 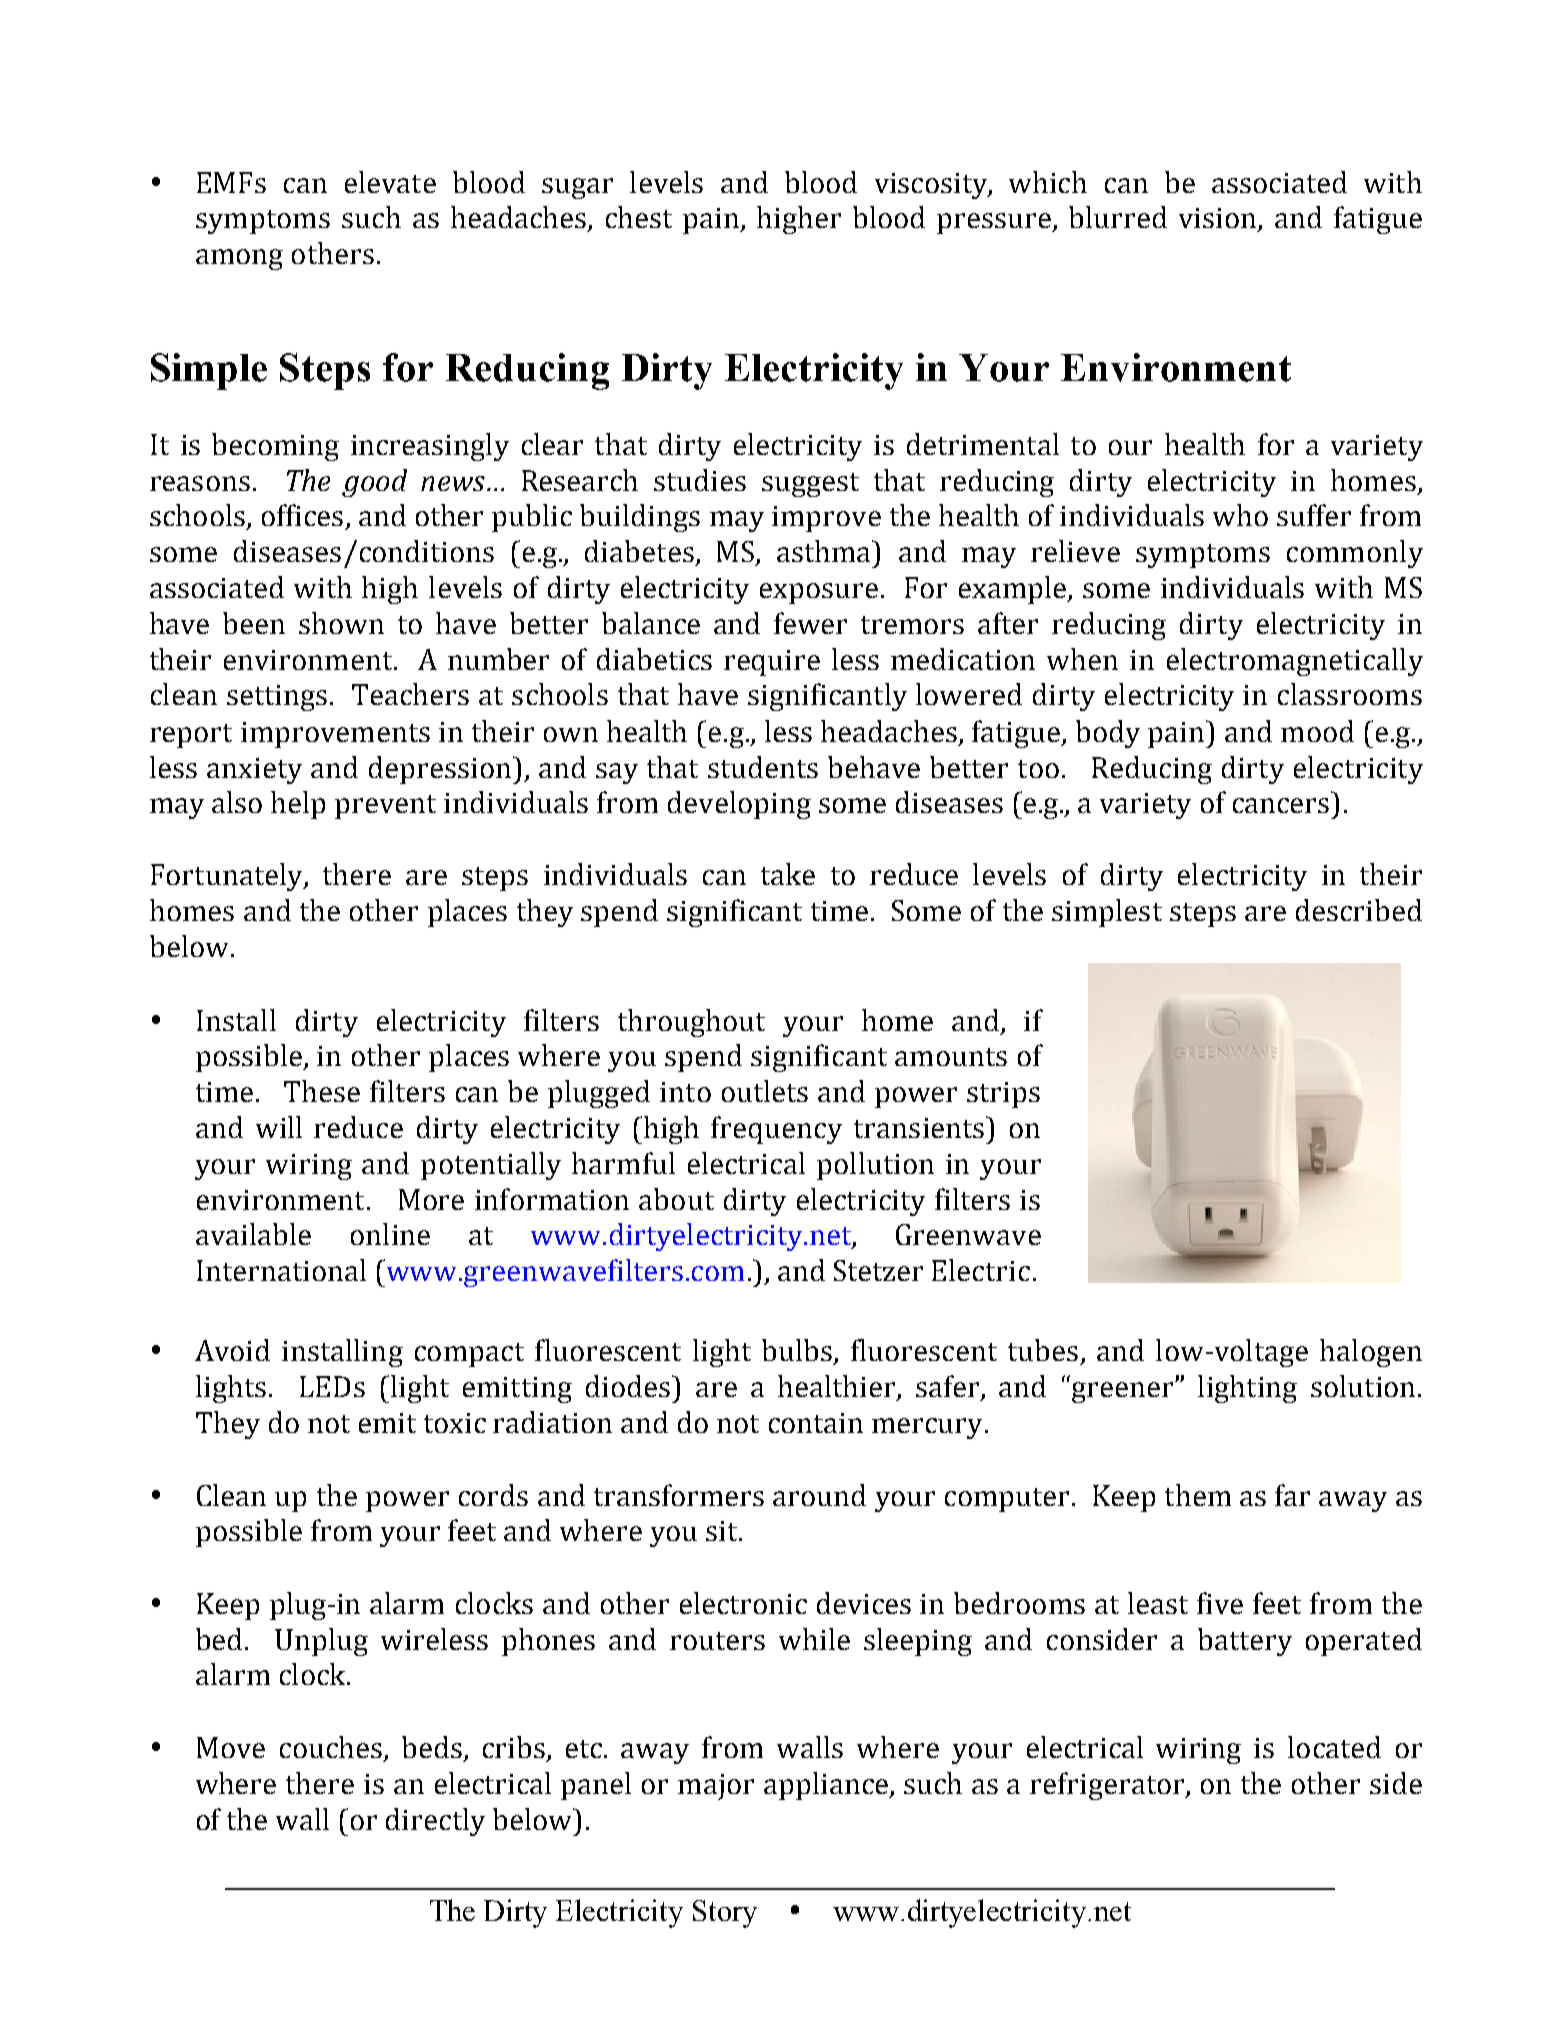 What do you see at coordinates (639, 217) in the screenshot?
I see `chest` at bounding box center [639, 217].
